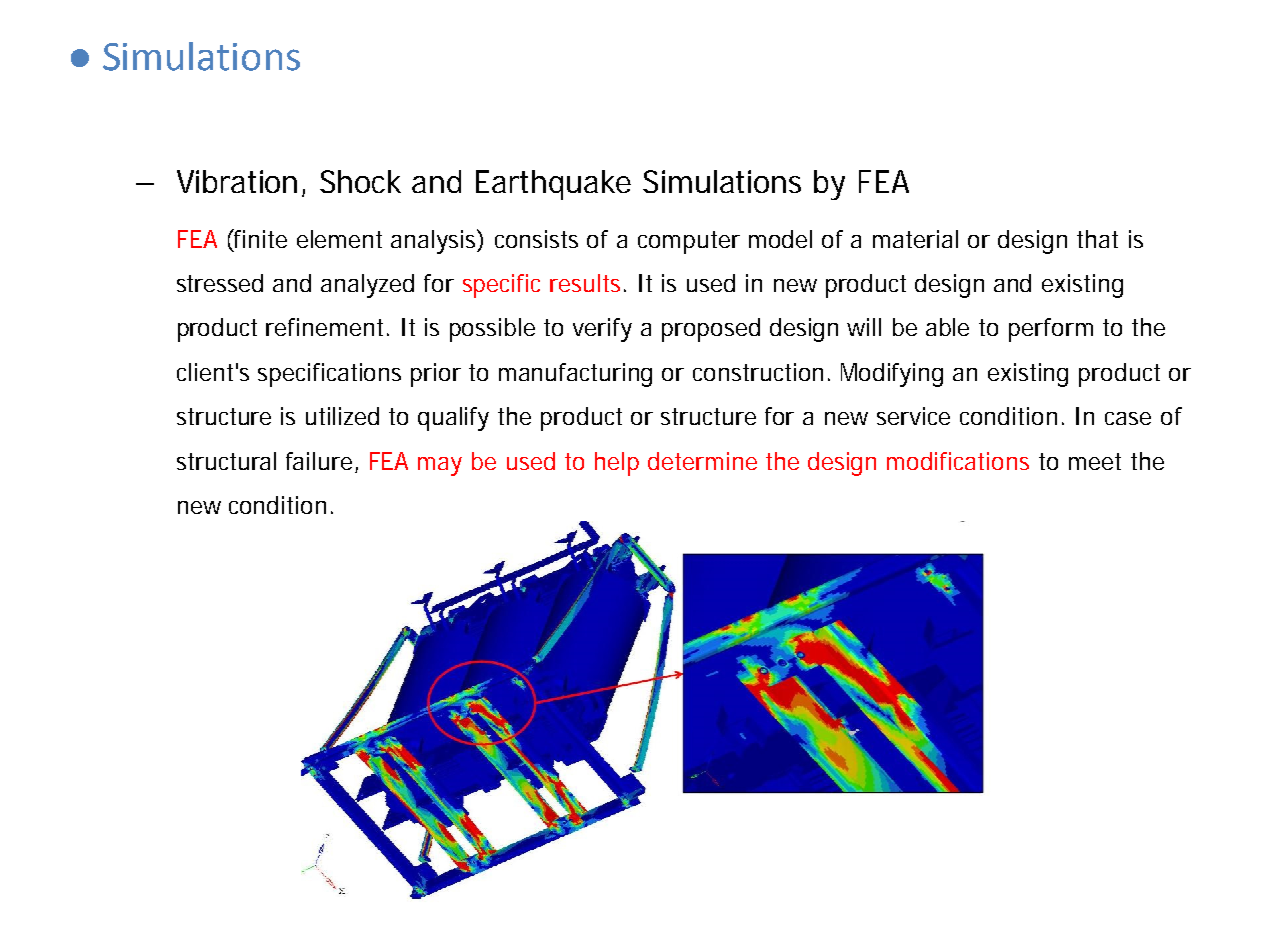  What do you see at coordinates (360, 181) in the page?
I see `Shock` at bounding box center [360, 181].
